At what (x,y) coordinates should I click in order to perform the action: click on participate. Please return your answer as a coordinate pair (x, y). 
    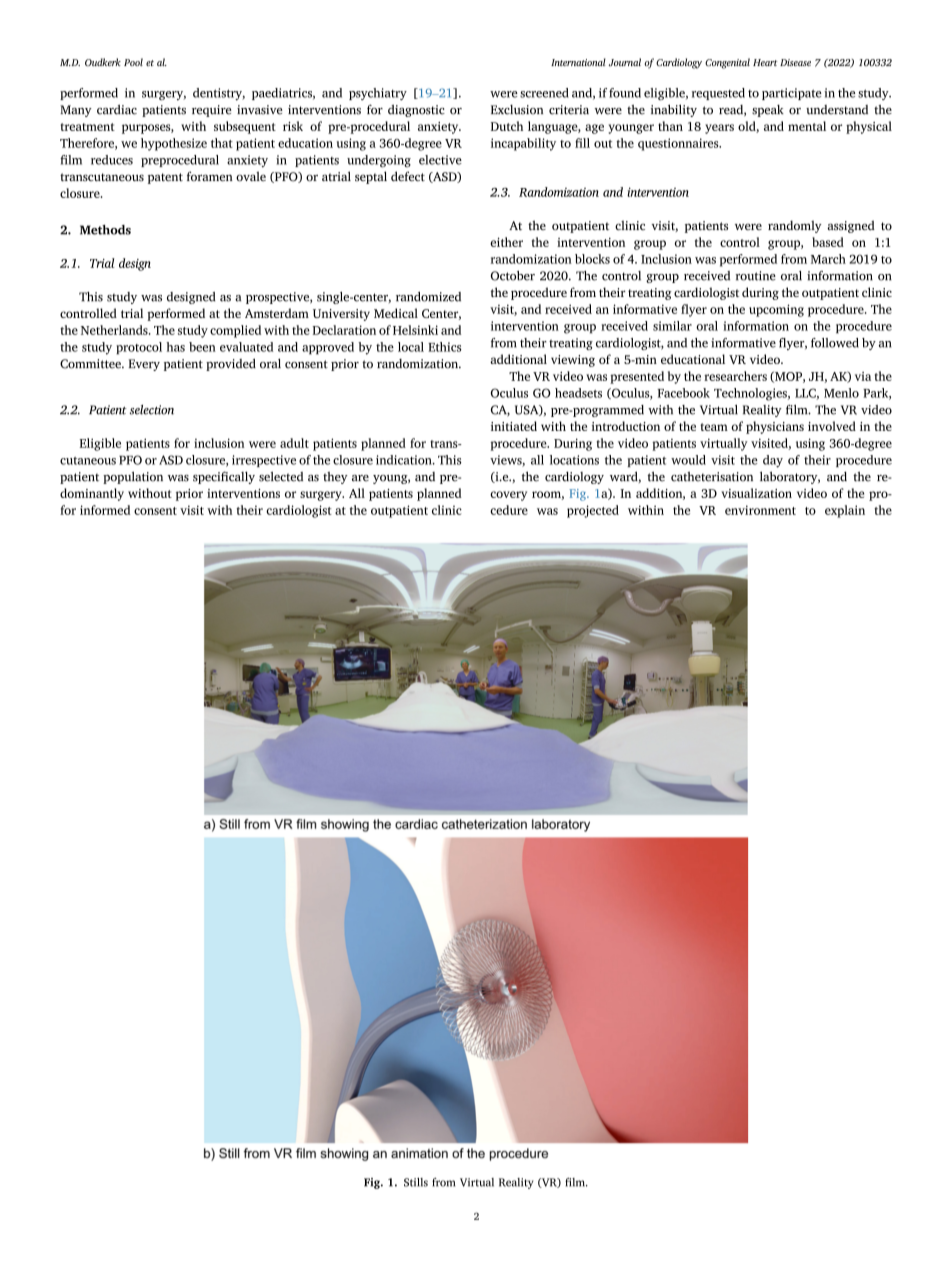
    Looking at the image, I should click on (792, 94).
